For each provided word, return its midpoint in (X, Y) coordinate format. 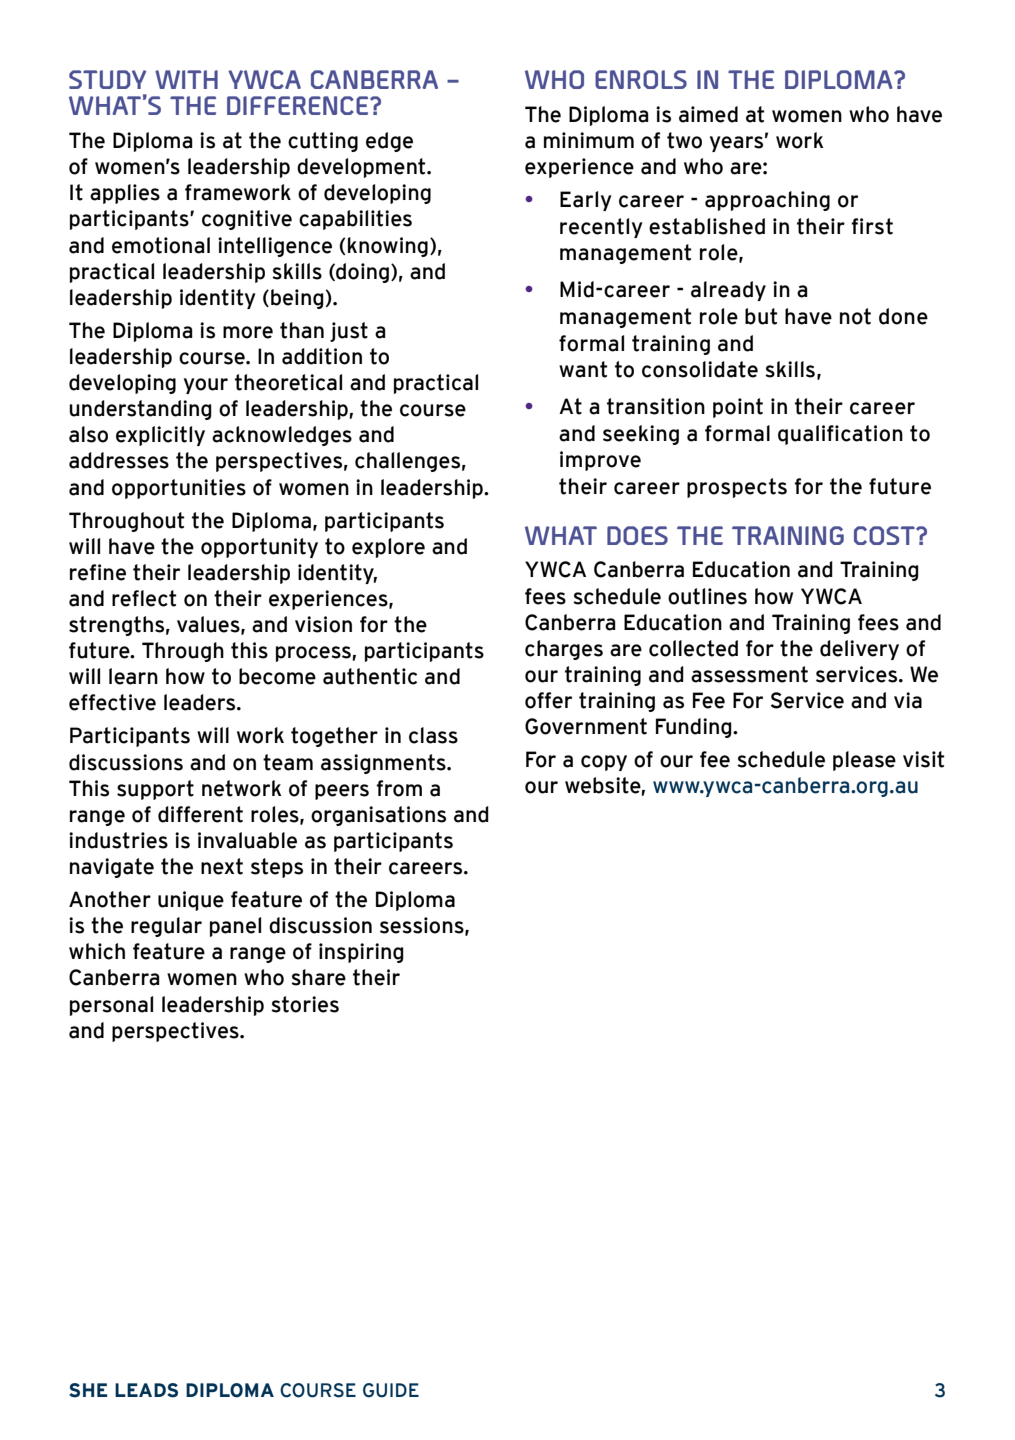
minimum (589, 140)
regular (166, 927)
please (864, 761)
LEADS (146, 1390)
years (736, 144)
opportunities (179, 489)
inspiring (361, 953)
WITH (186, 79)
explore (388, 548)
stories (305, 1004)
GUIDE (391, 1390)
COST (885, 535)
